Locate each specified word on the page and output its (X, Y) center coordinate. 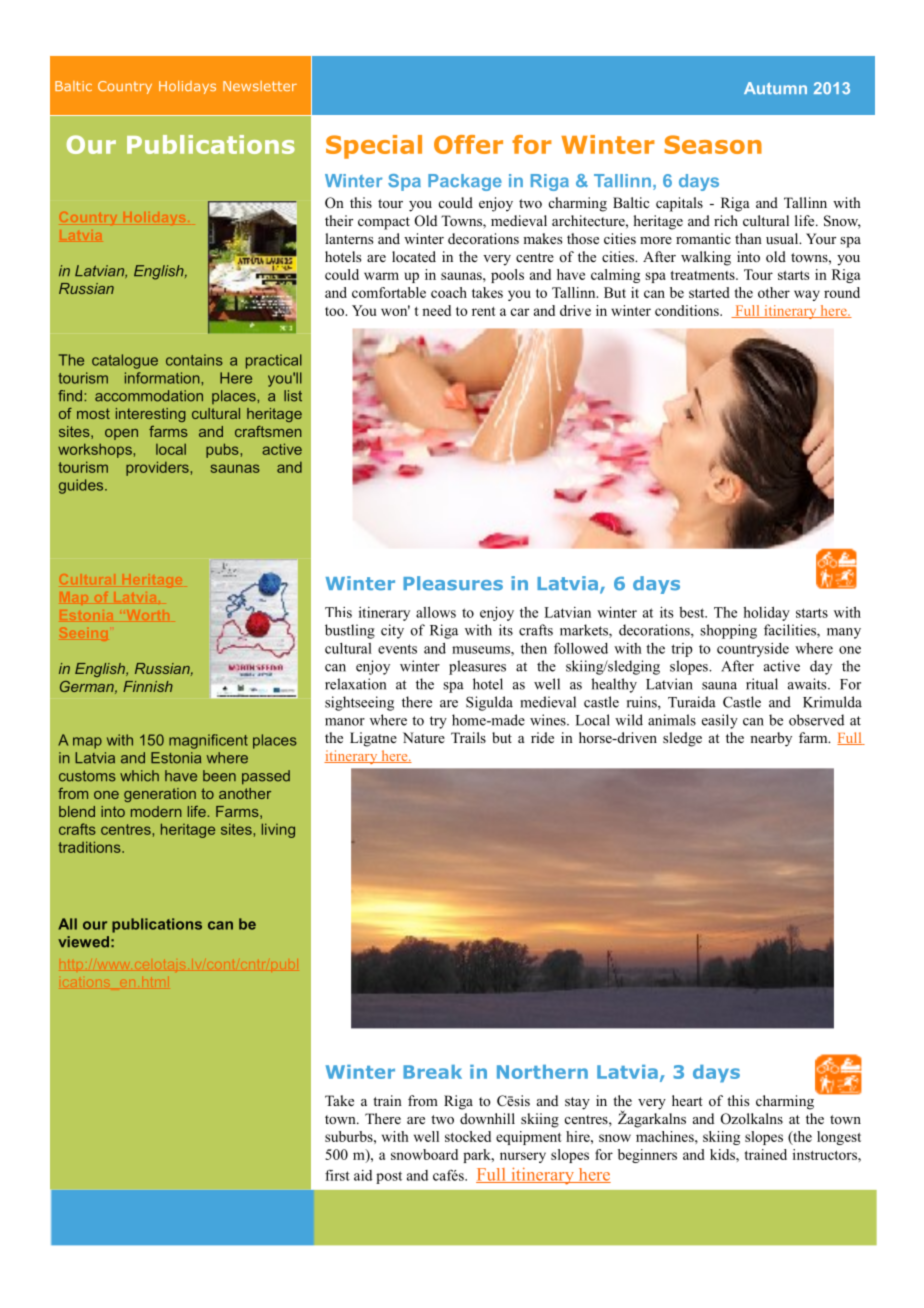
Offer (468, 144)
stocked (468, 1136)
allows (436, 612)
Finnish (148, 686)
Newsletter (260, 86)
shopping (728, 631)
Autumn (775, 88)
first (337, 1175)
